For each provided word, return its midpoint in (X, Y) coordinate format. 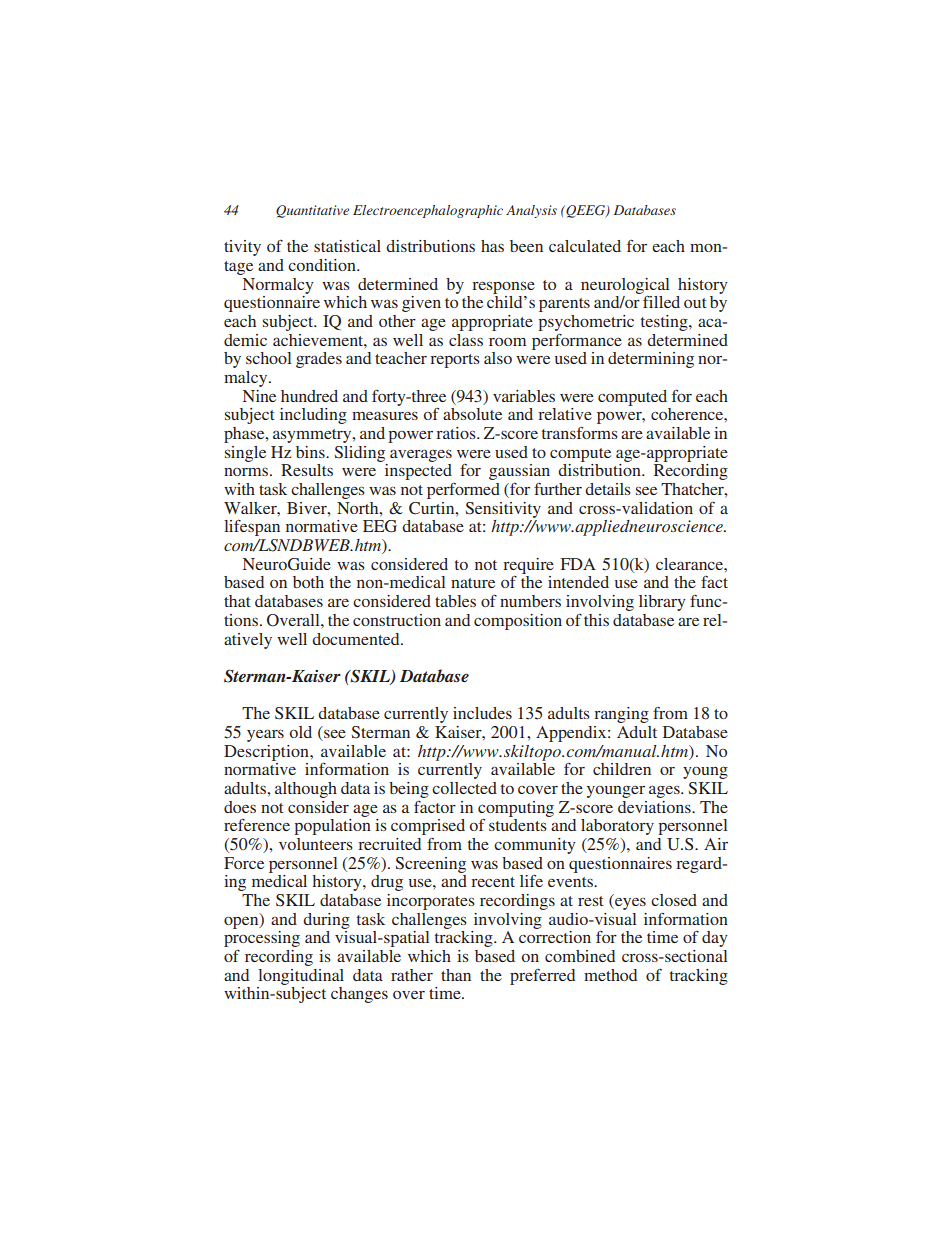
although (306, 790)
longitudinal (301, 977)
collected (464, 788)
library (662, 603)
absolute (472, 414)
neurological (625, 286)
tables (455, 601)
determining (651, 360)
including (313, 416)
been (526, 246)
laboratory (617, 827)
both (308, 582)
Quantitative (312, 211)
